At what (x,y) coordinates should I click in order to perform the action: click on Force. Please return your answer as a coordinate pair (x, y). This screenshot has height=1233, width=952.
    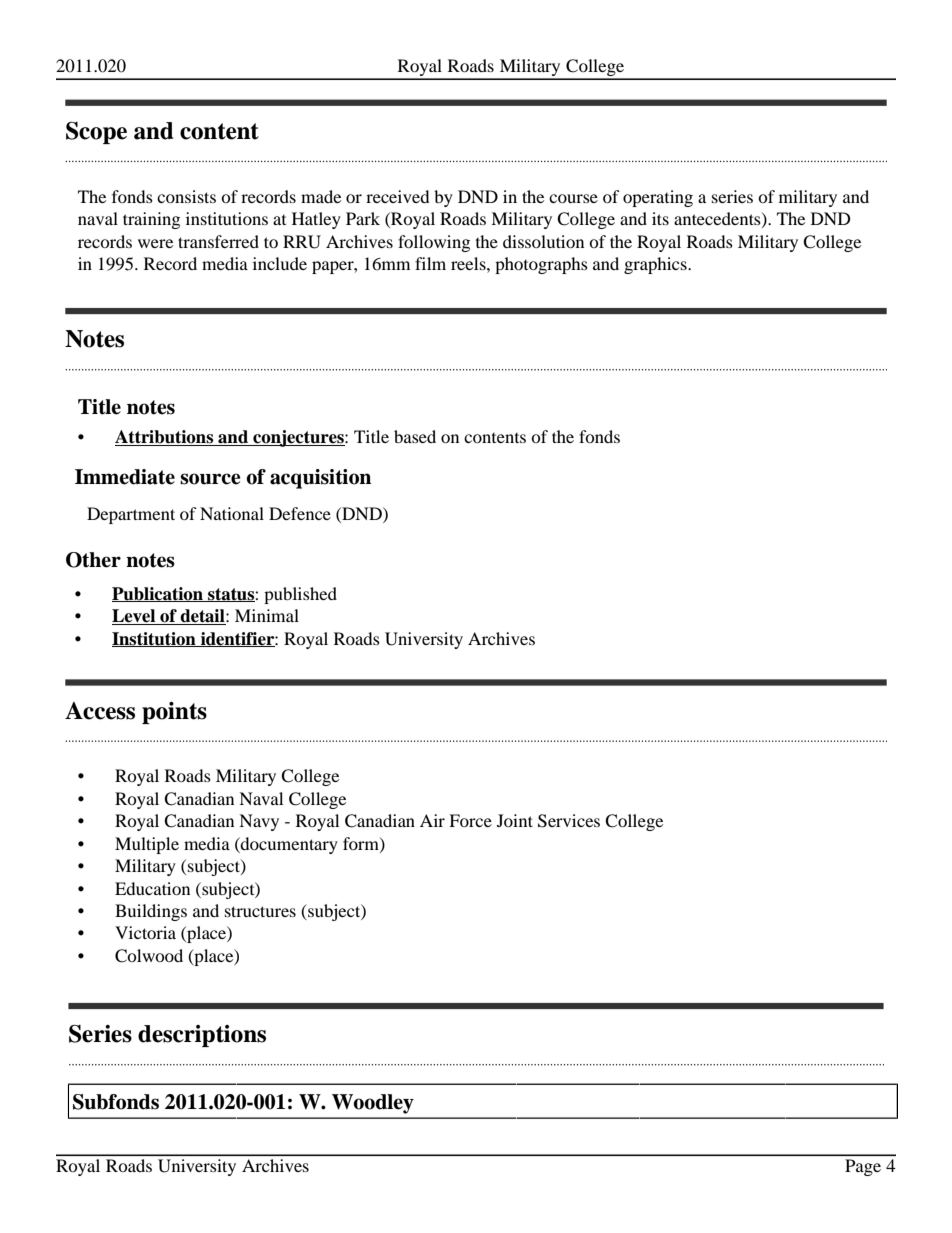
    Looking at the image, I should click on (470, 820).
